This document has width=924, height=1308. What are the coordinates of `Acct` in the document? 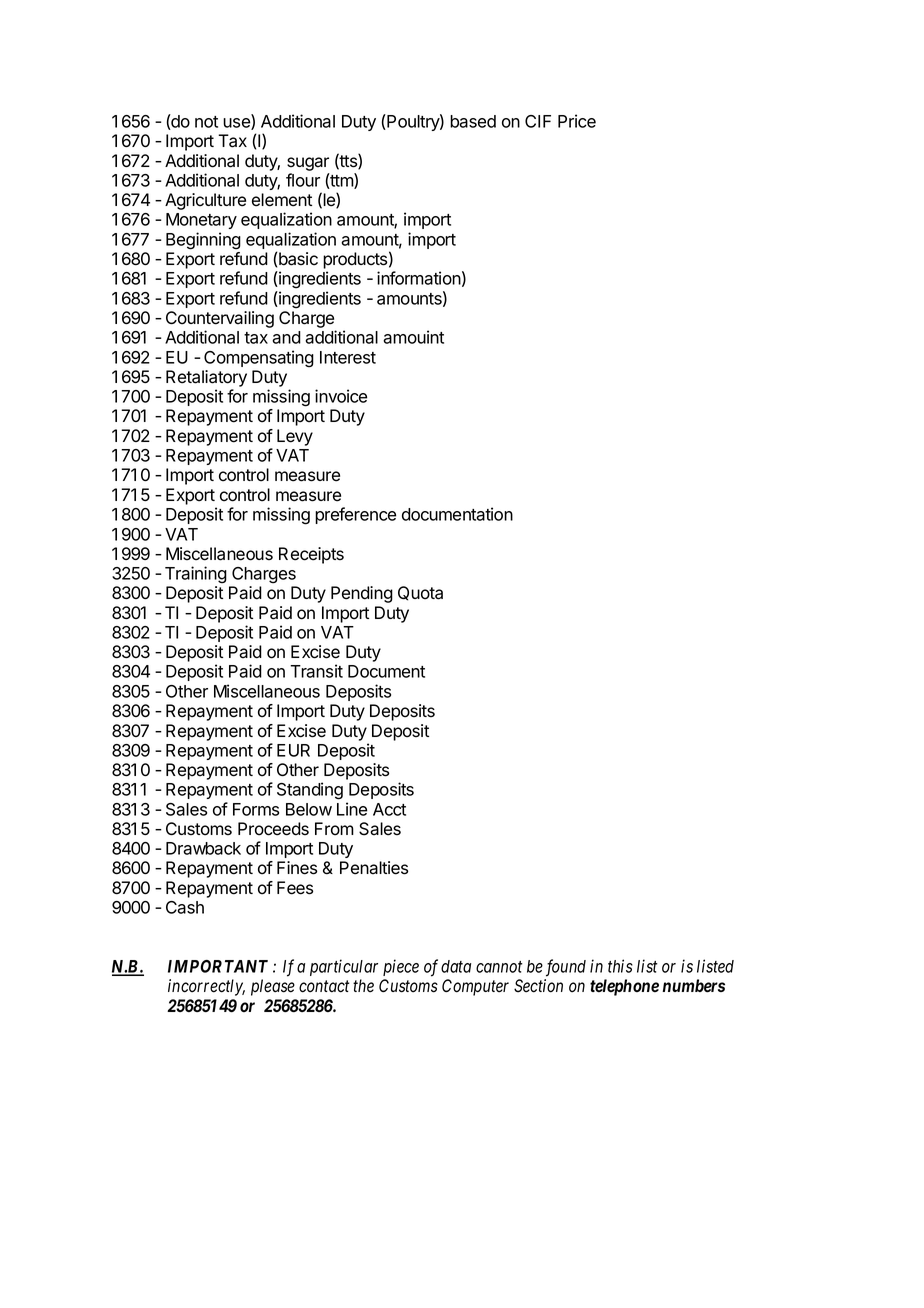 It's located at (389, 809).
